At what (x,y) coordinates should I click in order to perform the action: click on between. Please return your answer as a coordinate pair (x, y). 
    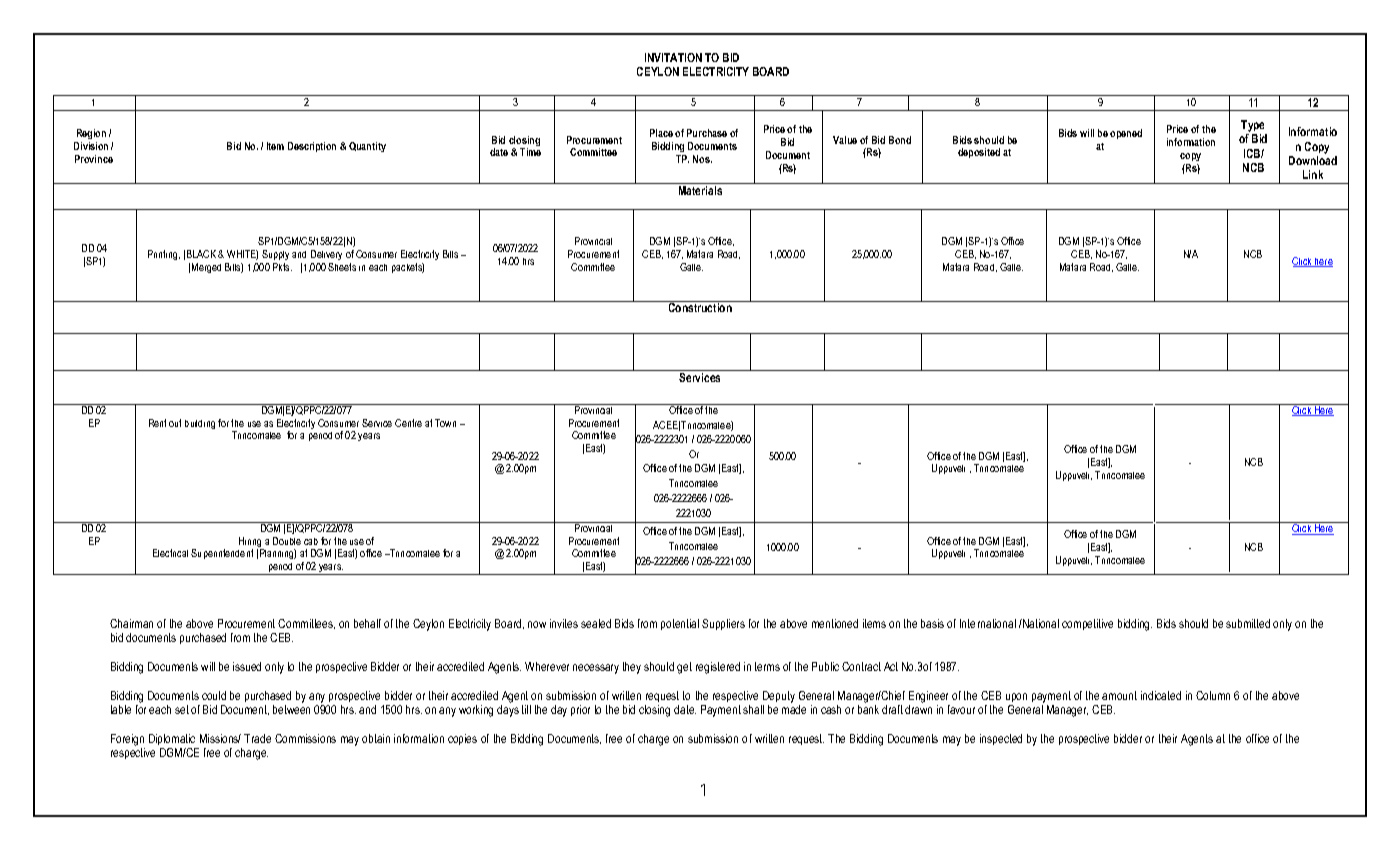
    Looking at the image, I should click on (291, 709).
